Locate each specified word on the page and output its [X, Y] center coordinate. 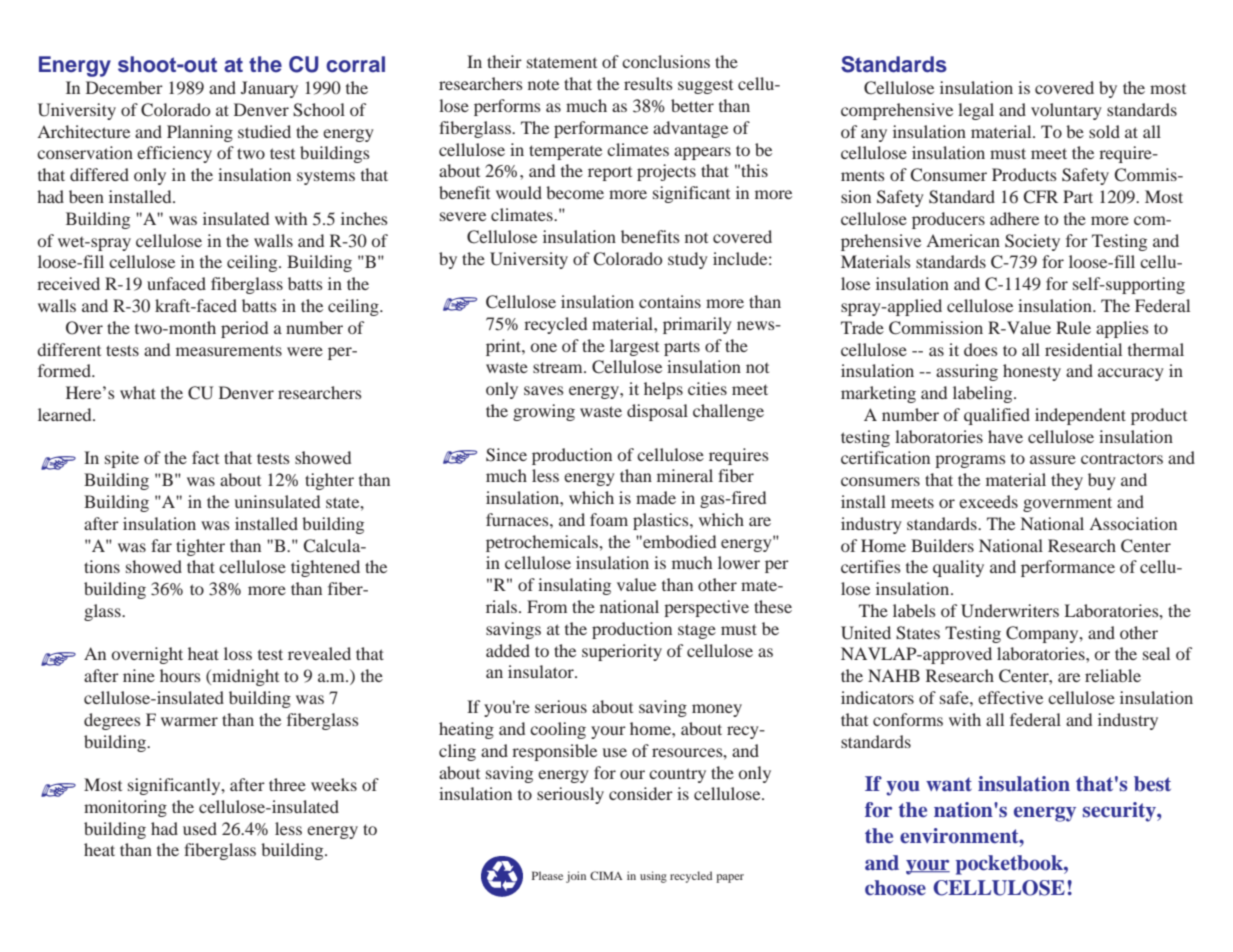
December [124, 87]
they [1067, 481]
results [648, 83]
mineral [685, 475]
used [200, 828]
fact [205, 457]
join [576, 877]
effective [1010, 697]
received [68, 283]
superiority [622, 652]
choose [895, 888]
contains [670, 301]
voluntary [1066, 111]
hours [180, 675]
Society [1032, 242]
